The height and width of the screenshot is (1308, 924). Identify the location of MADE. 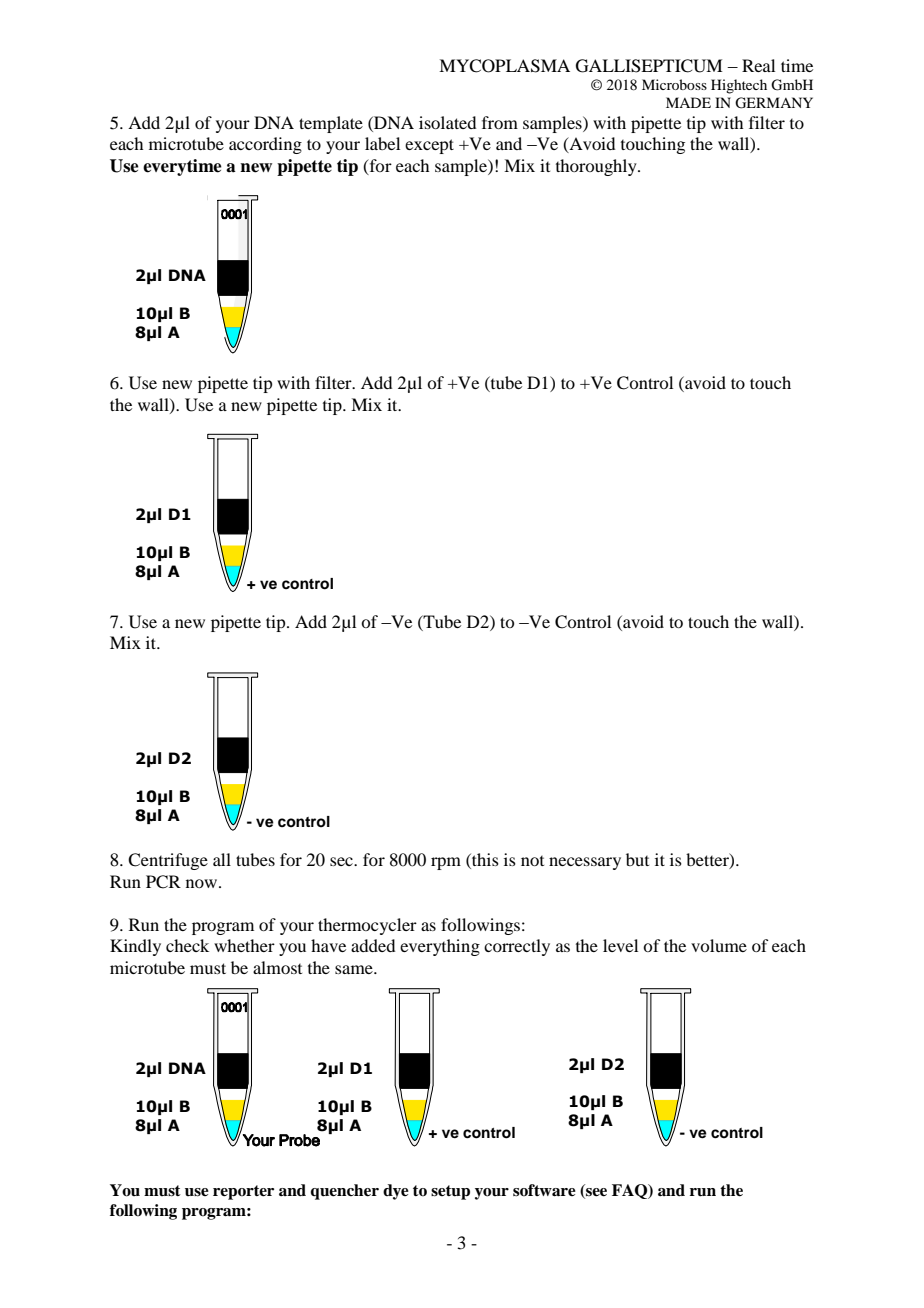
(688, 102).
